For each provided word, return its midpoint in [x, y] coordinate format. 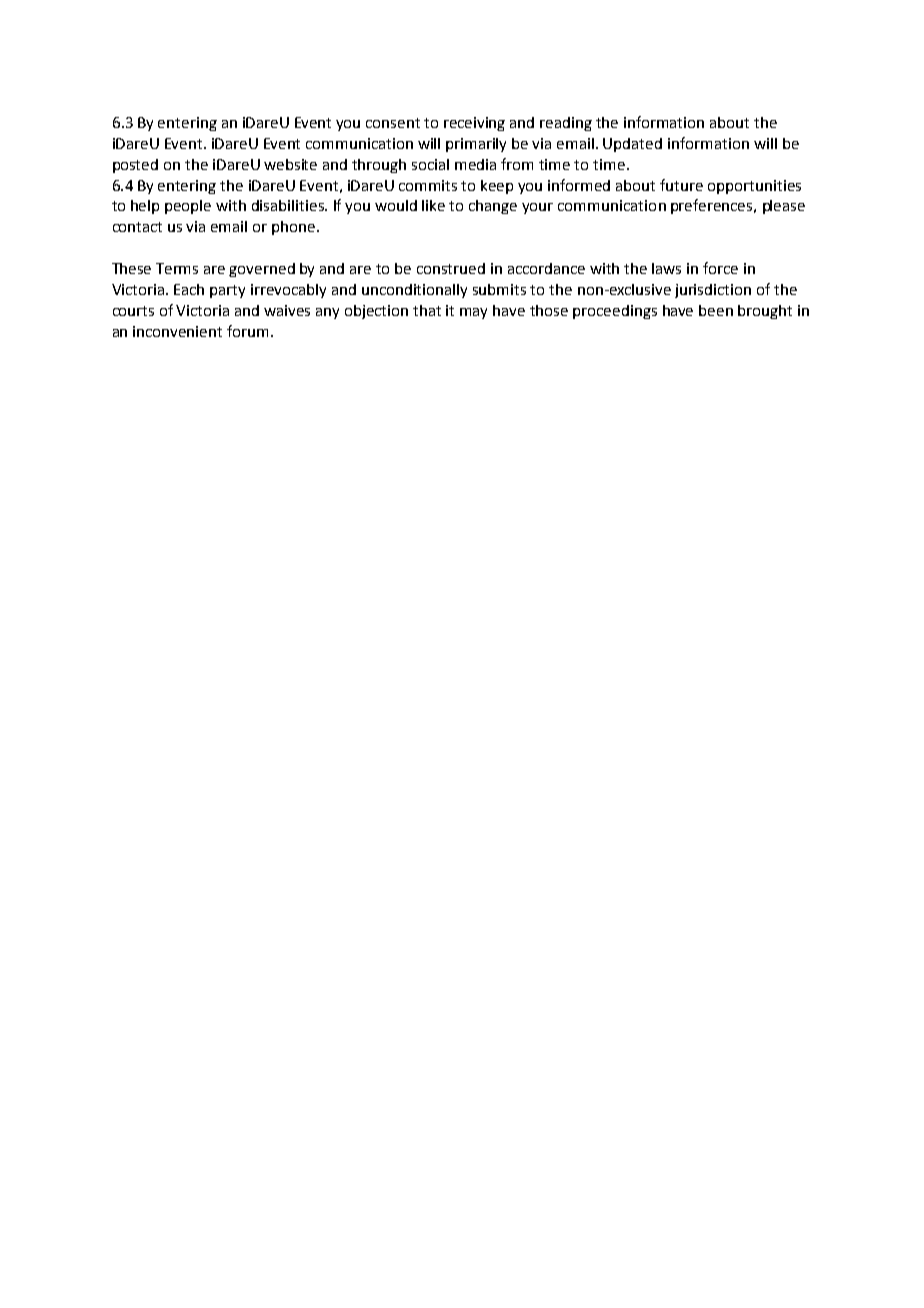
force [720, 268]
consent [393, 123]
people [188, 207]
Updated [632, 145]
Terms [177, 268]
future [681, 185]
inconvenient [177, 331]
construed [451, 268]
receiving [474, 124]
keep [497, 187]
